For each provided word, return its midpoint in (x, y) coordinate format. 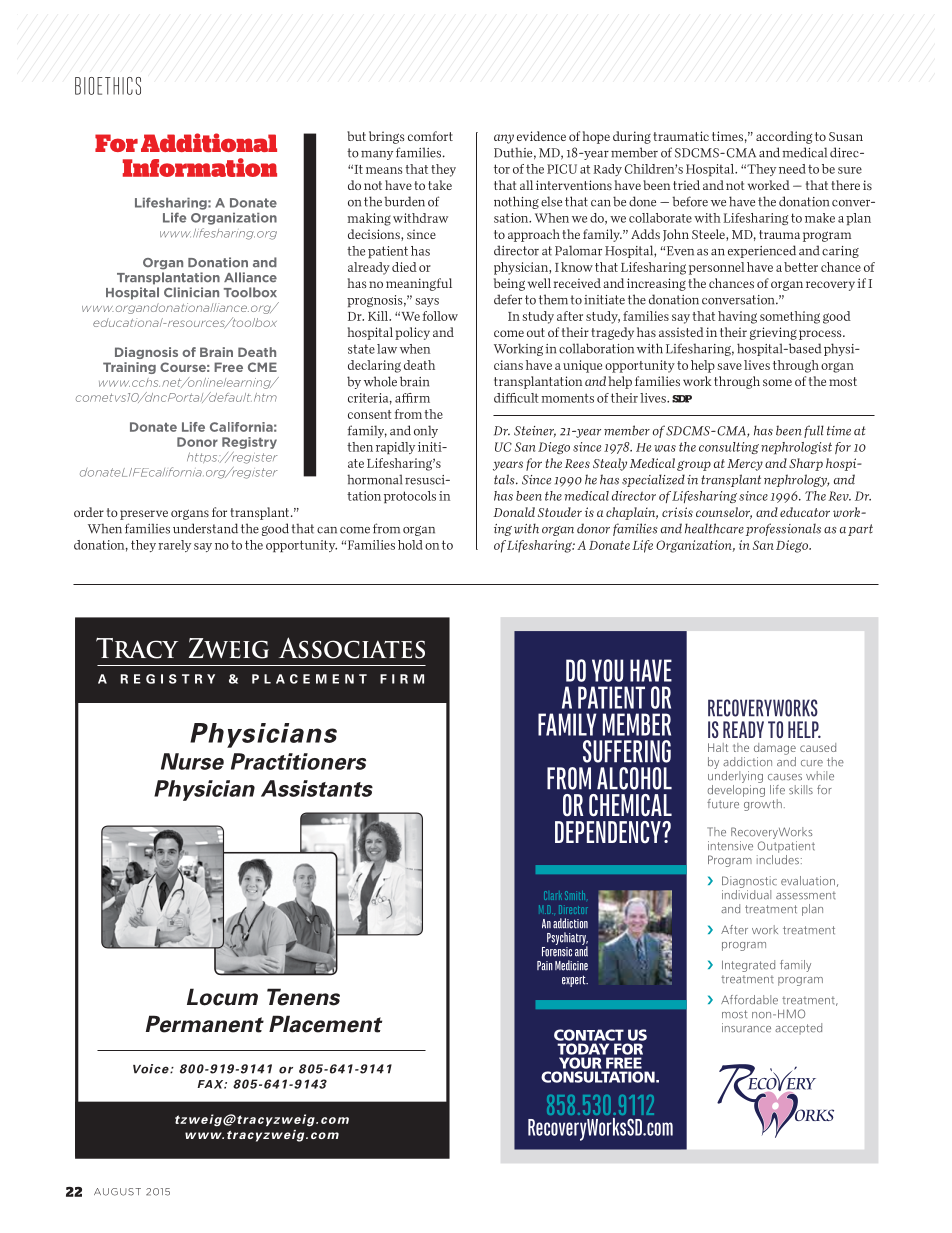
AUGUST (117, 1192)
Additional (209, 142)
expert (575, 981)
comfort (430, 136)
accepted (798, 1029)
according (784, 137)
